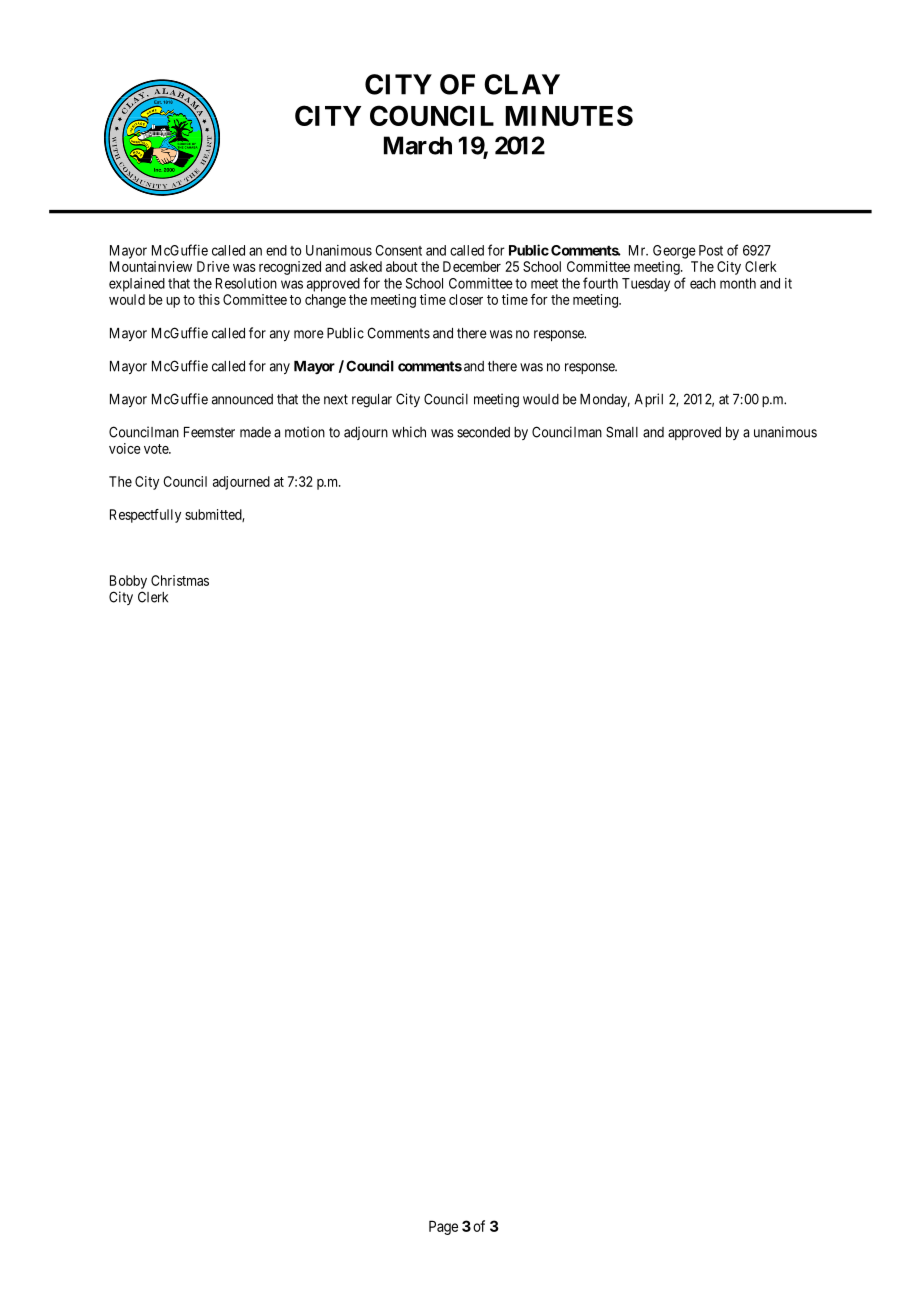 The image size is (924, 1308). Describe the element at coordinates (605, 400) in the screenshot. I see `Monday` at that location.
